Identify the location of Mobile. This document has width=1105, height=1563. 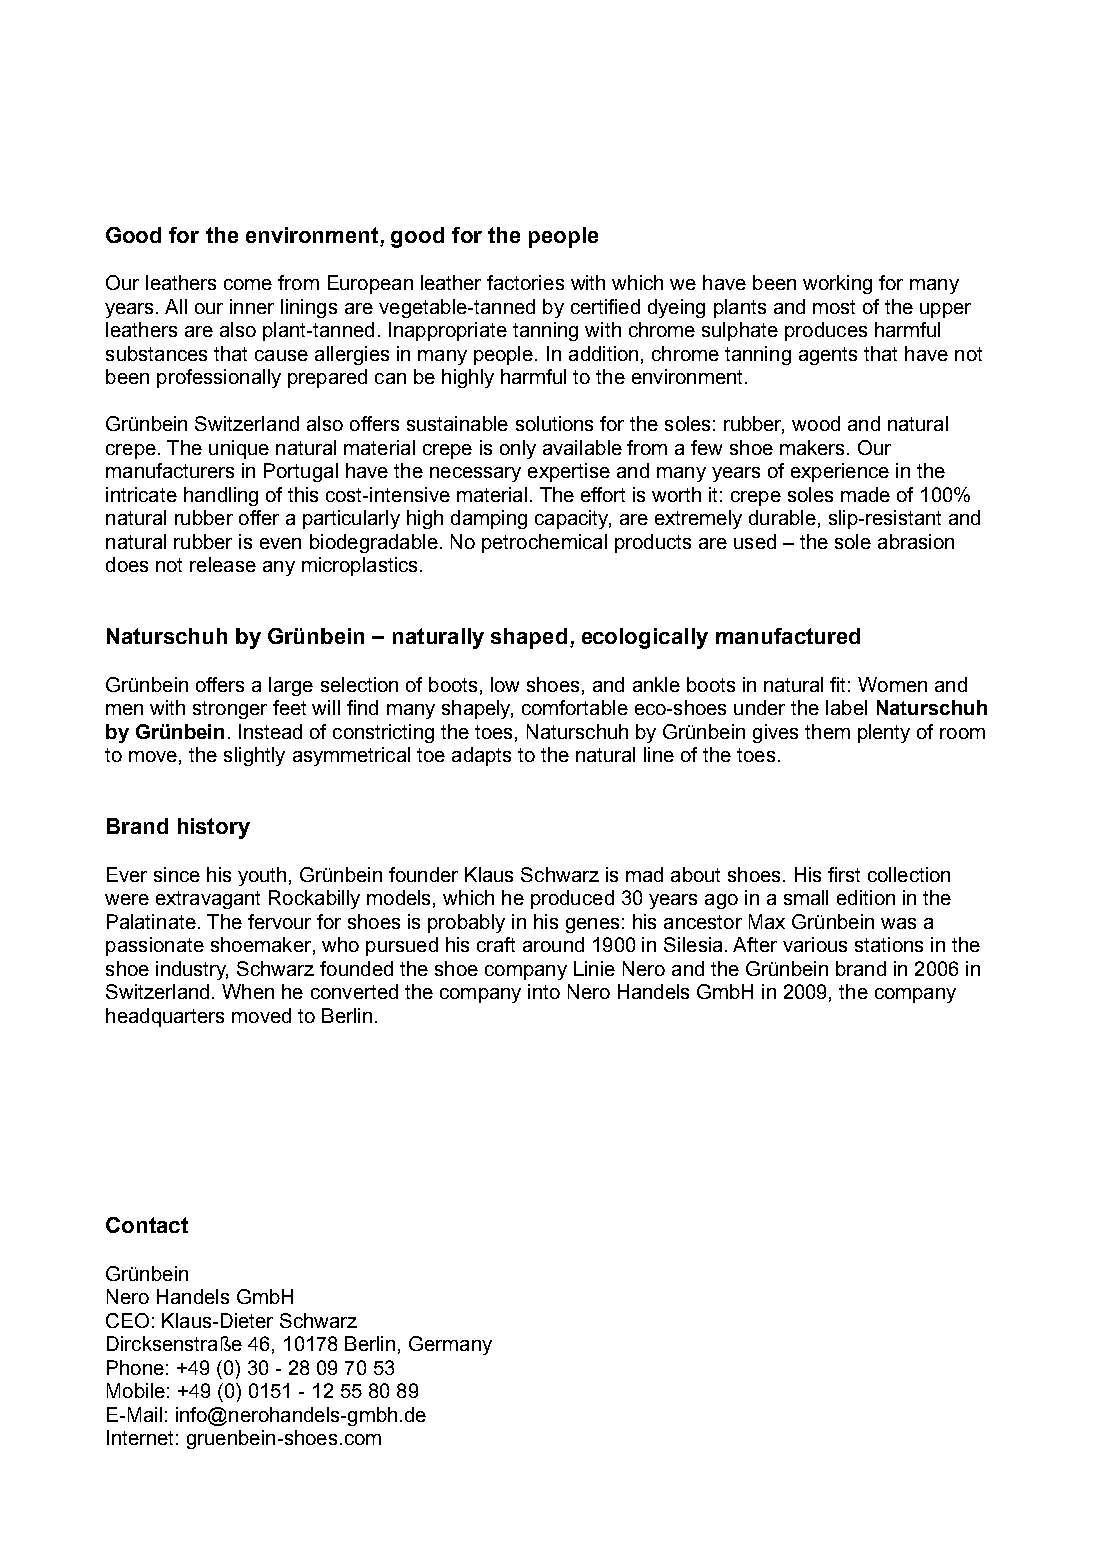
(136, 1390).
